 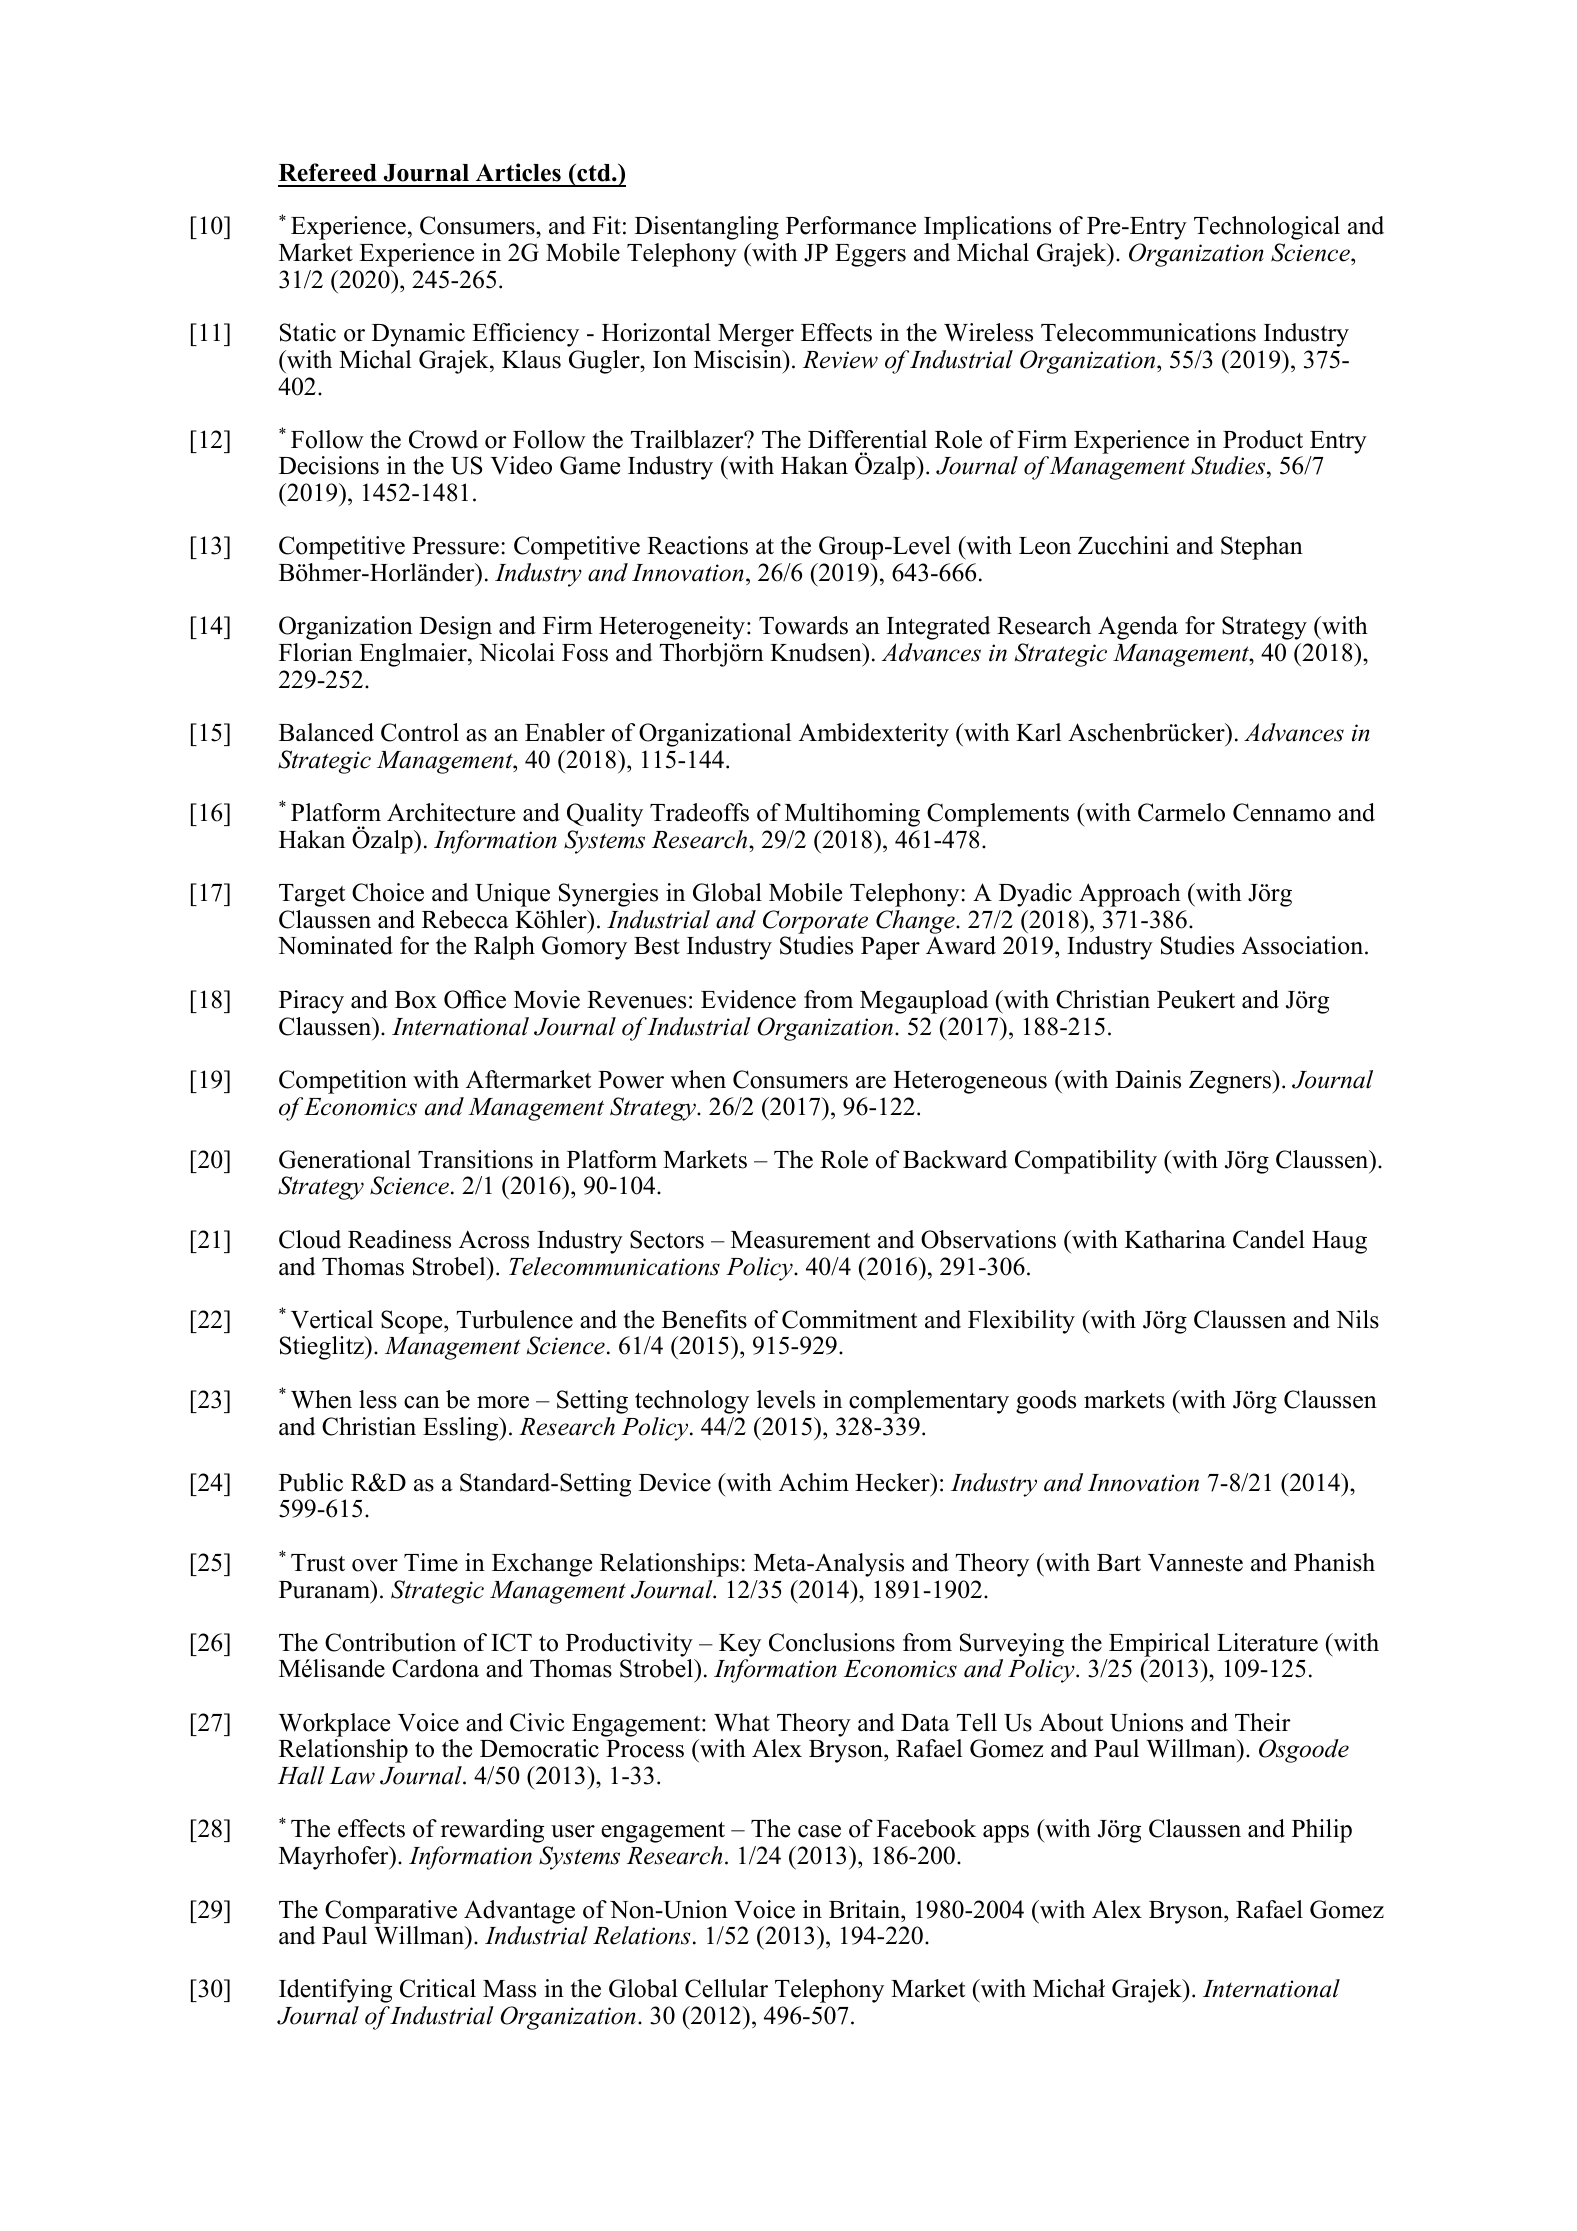 What do you see at coordinates (413, 1322) in the page?
I see `Scope` at bounding box center [413, 1322].
